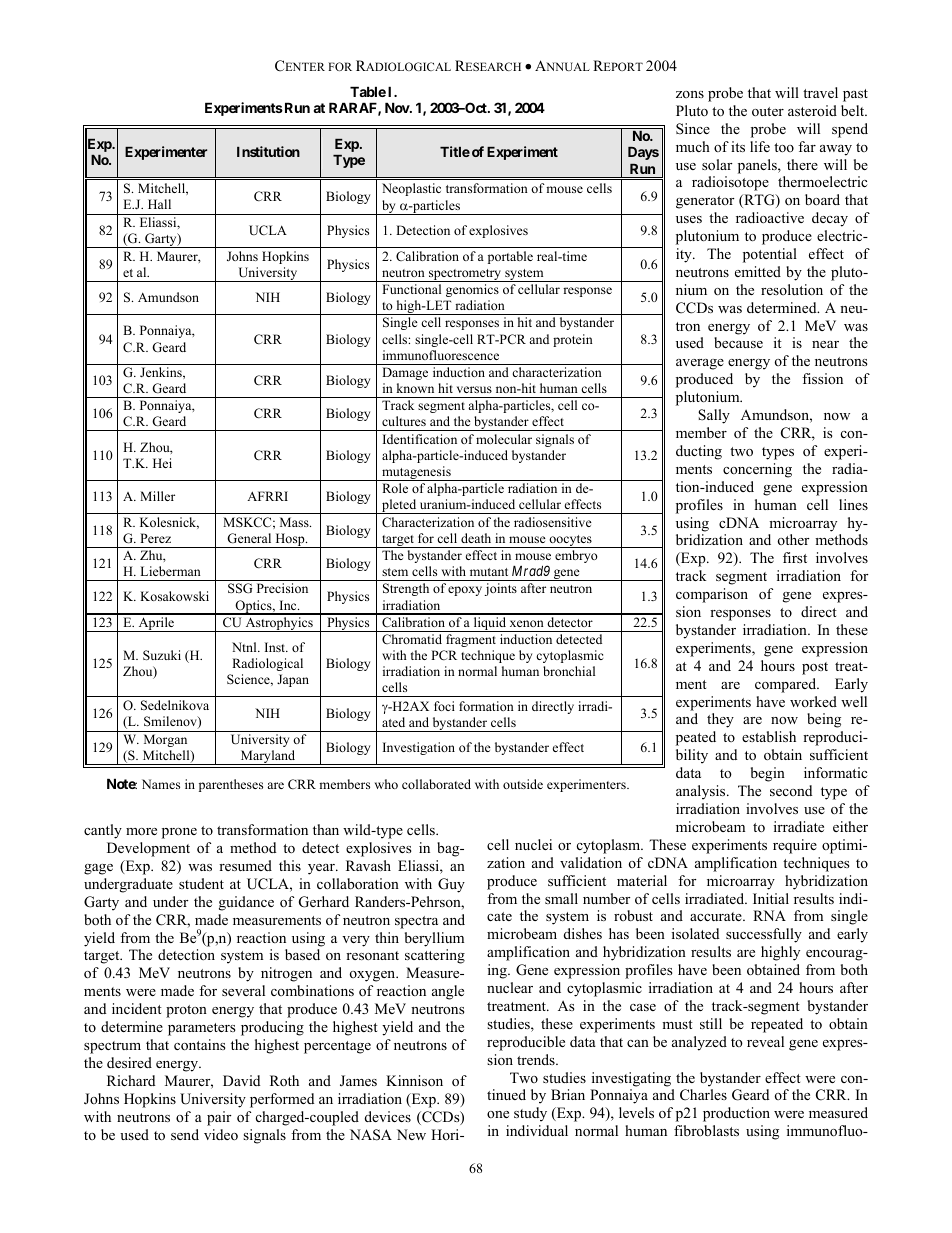 The height and width of the screenshot is (1233, 952). What do you see at coordinates (693, 129) in the screenshot?
I see `Since` at bounding box center [693, 129].
